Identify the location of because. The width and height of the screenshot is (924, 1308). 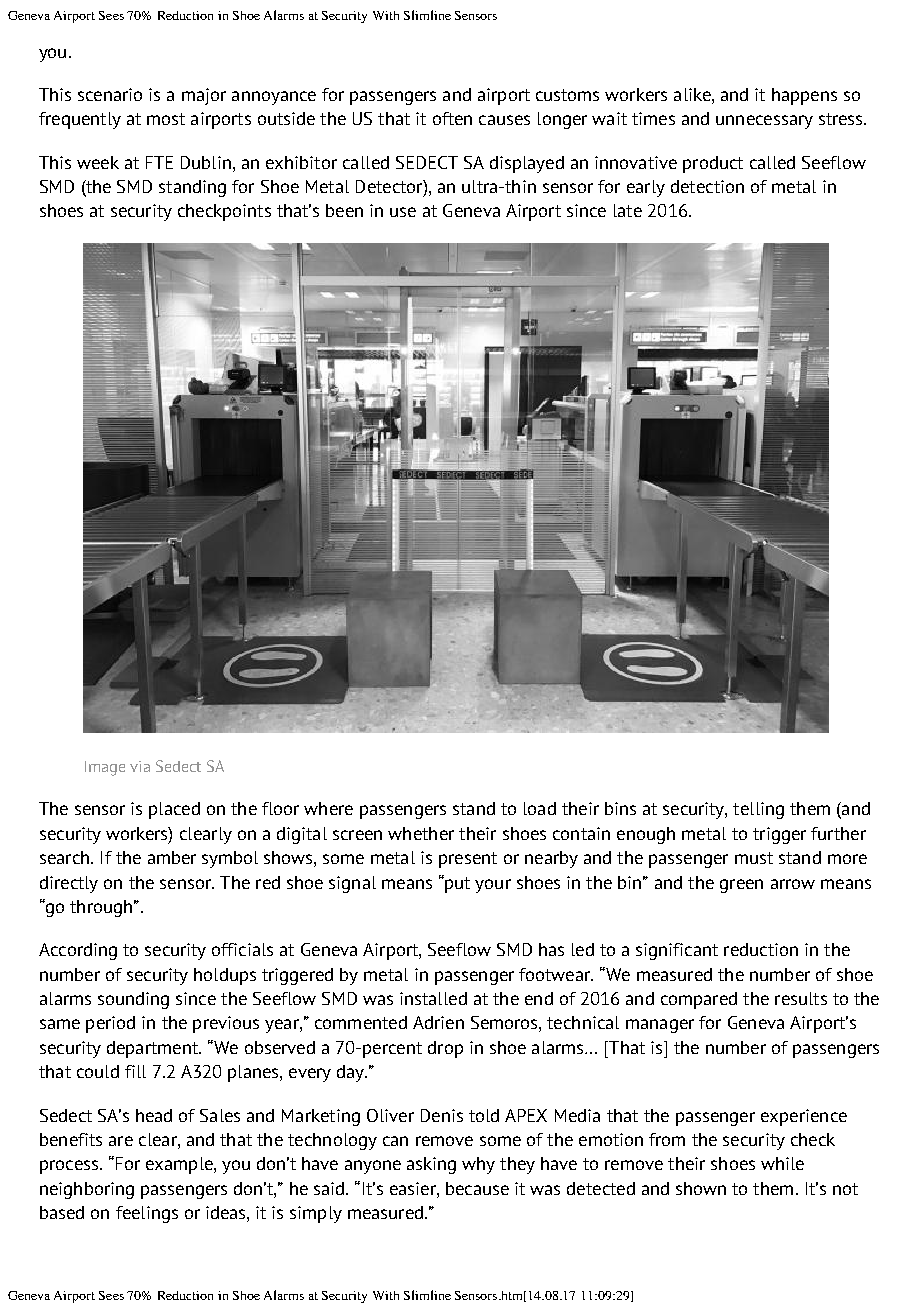
(477, 1188).
